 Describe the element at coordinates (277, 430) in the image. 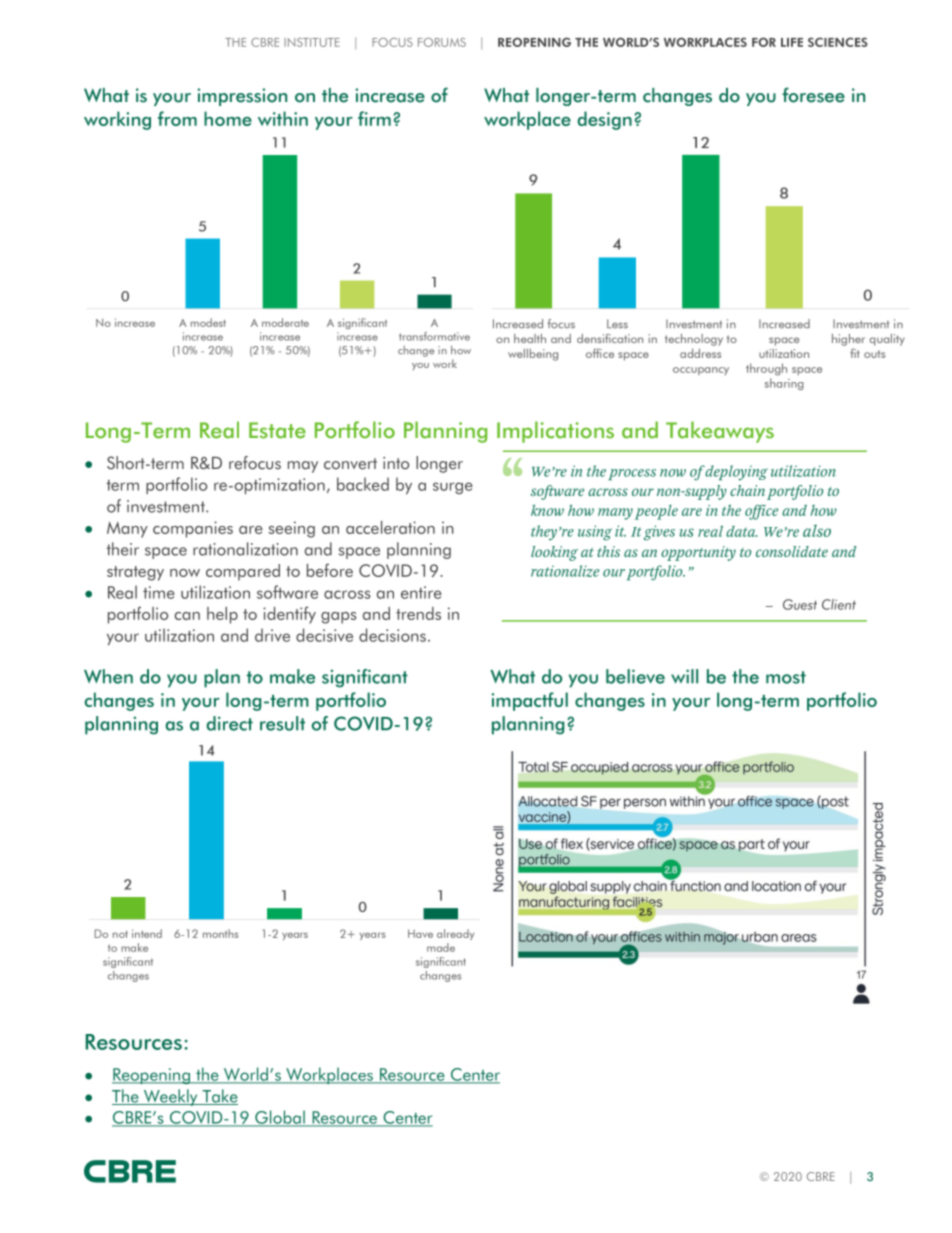

I see `Estate` at that location.
